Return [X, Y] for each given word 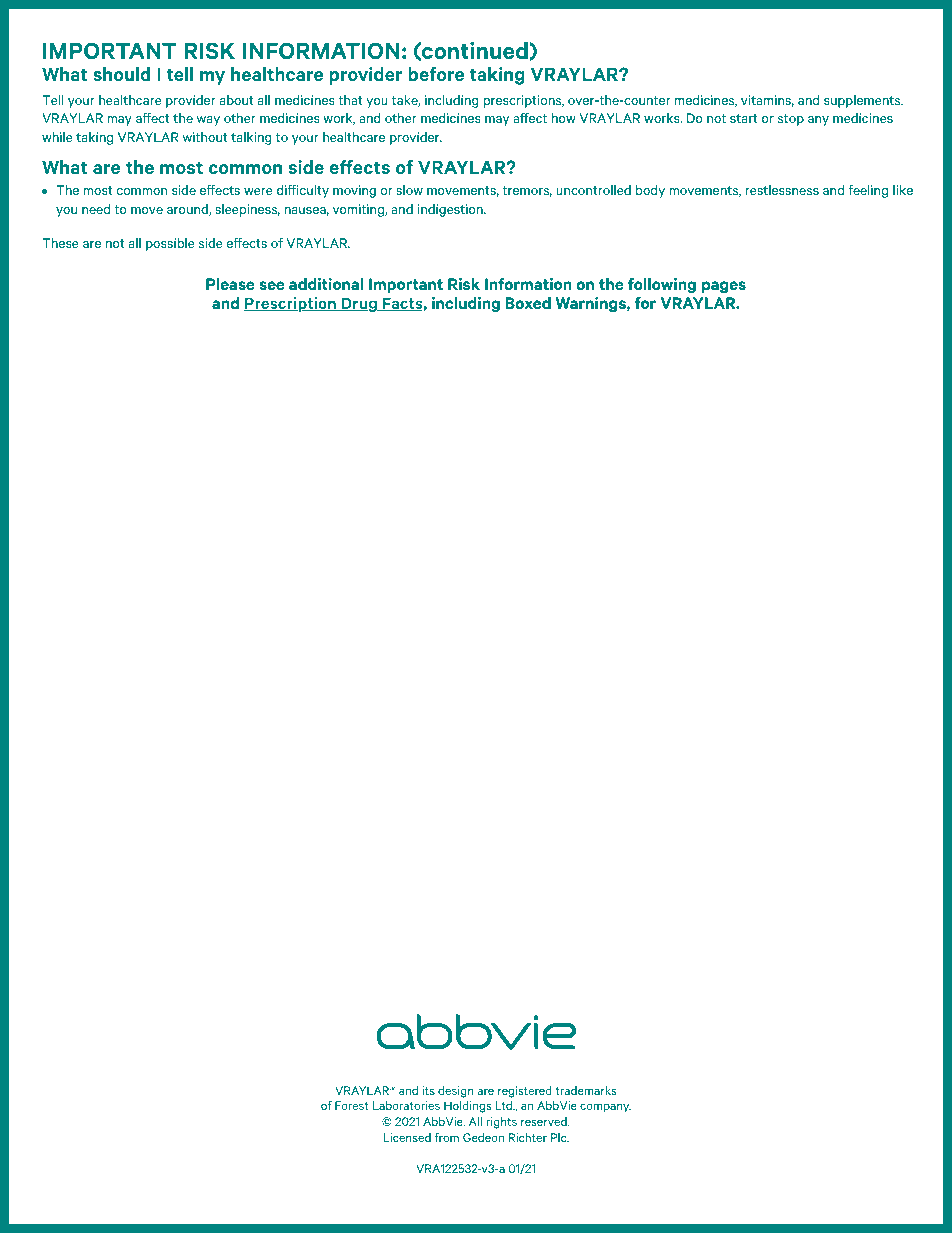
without [205, 137]
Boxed [528, 303]
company [605, 1108]
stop [791, 120]
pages [724, 287]
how [564, 118]
